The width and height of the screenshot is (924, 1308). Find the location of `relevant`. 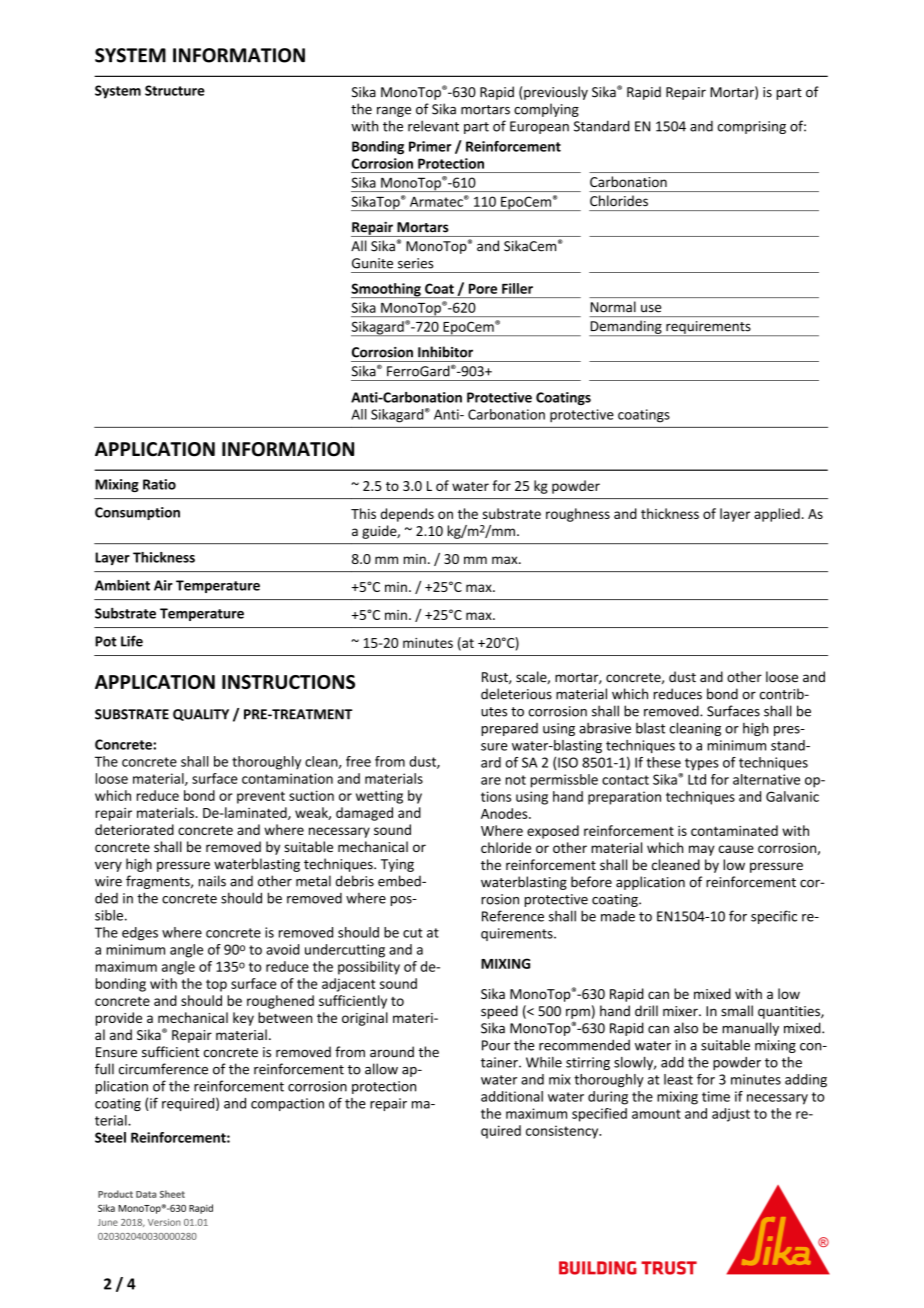

relevant is located at coordinates (433, 126).
